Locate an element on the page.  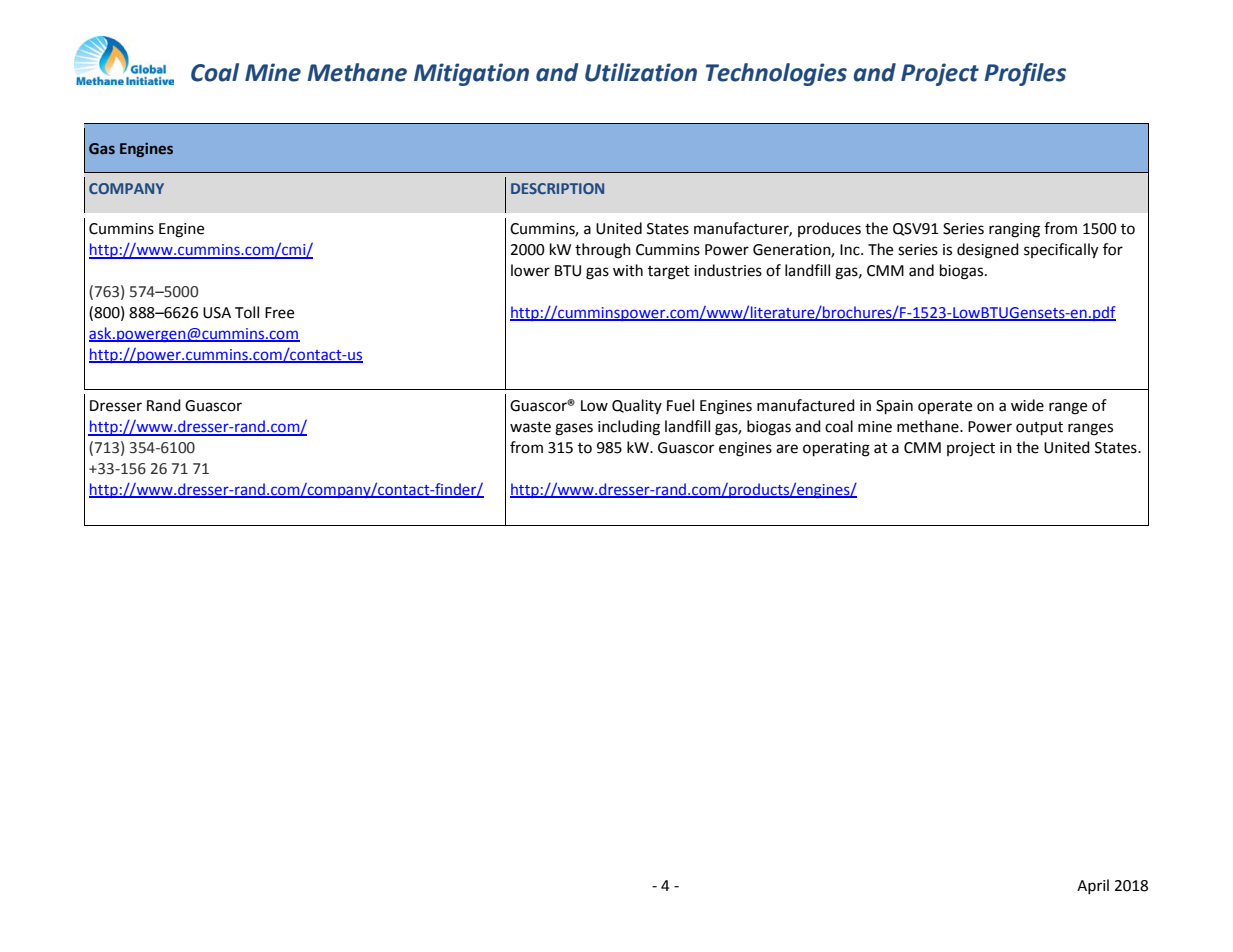
are is located at coordinates (787, 449).
